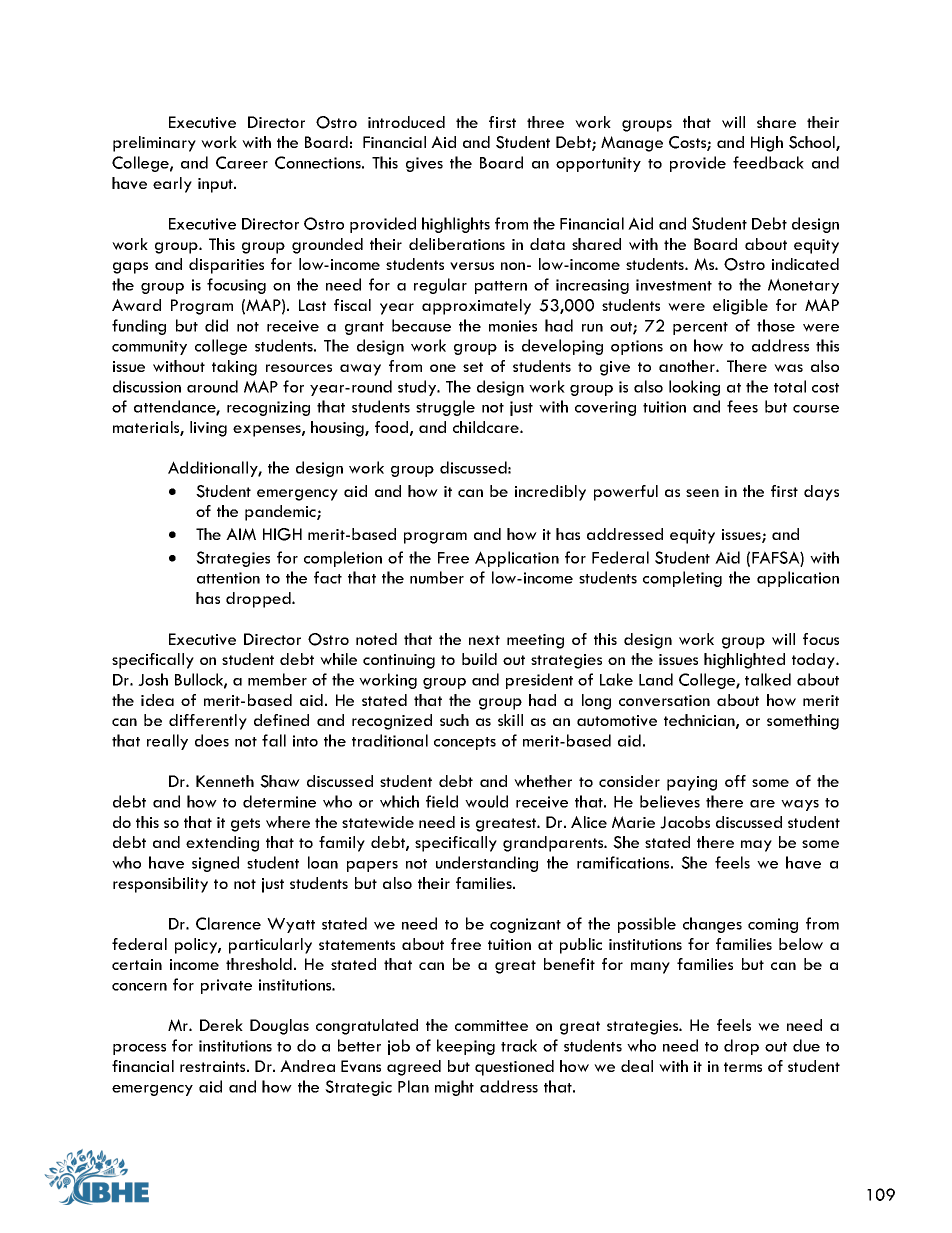 The height and width of the image is (1233, 952). Describe the element at coordinates (768, 162) in the image. I see `feedback` at that location.
